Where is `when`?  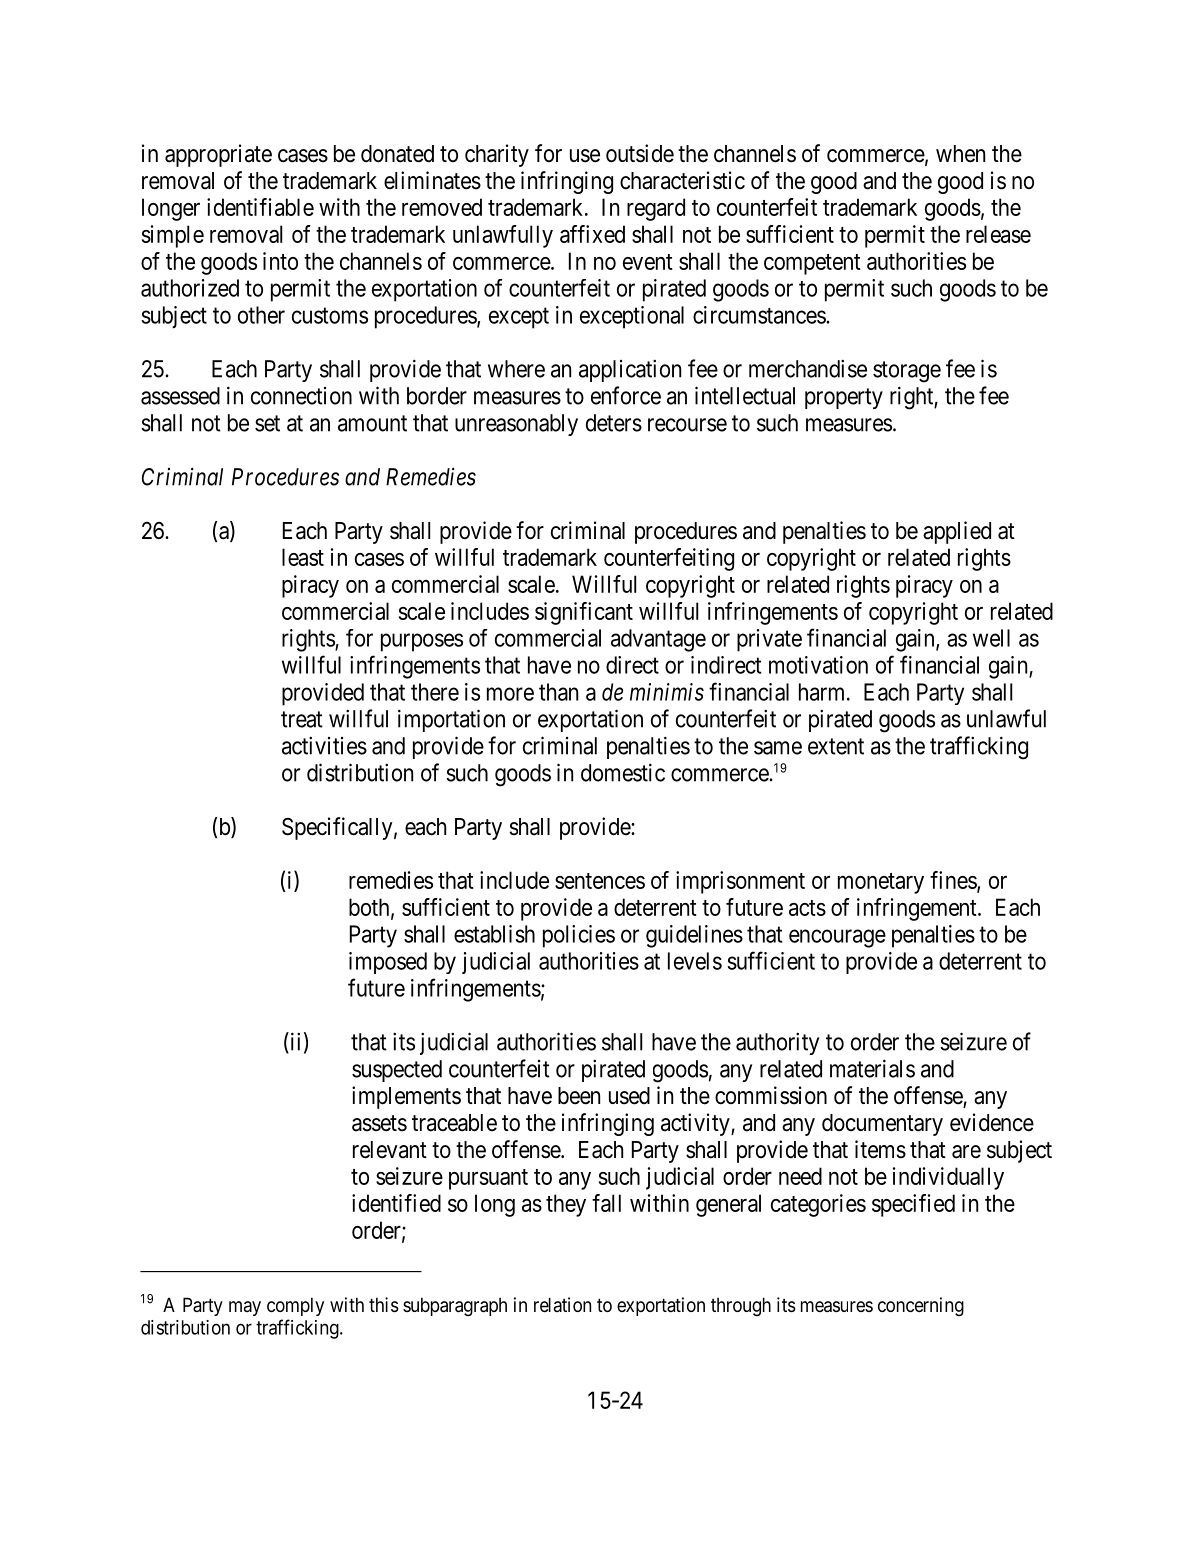 when is located at coordinates (960, 154).
